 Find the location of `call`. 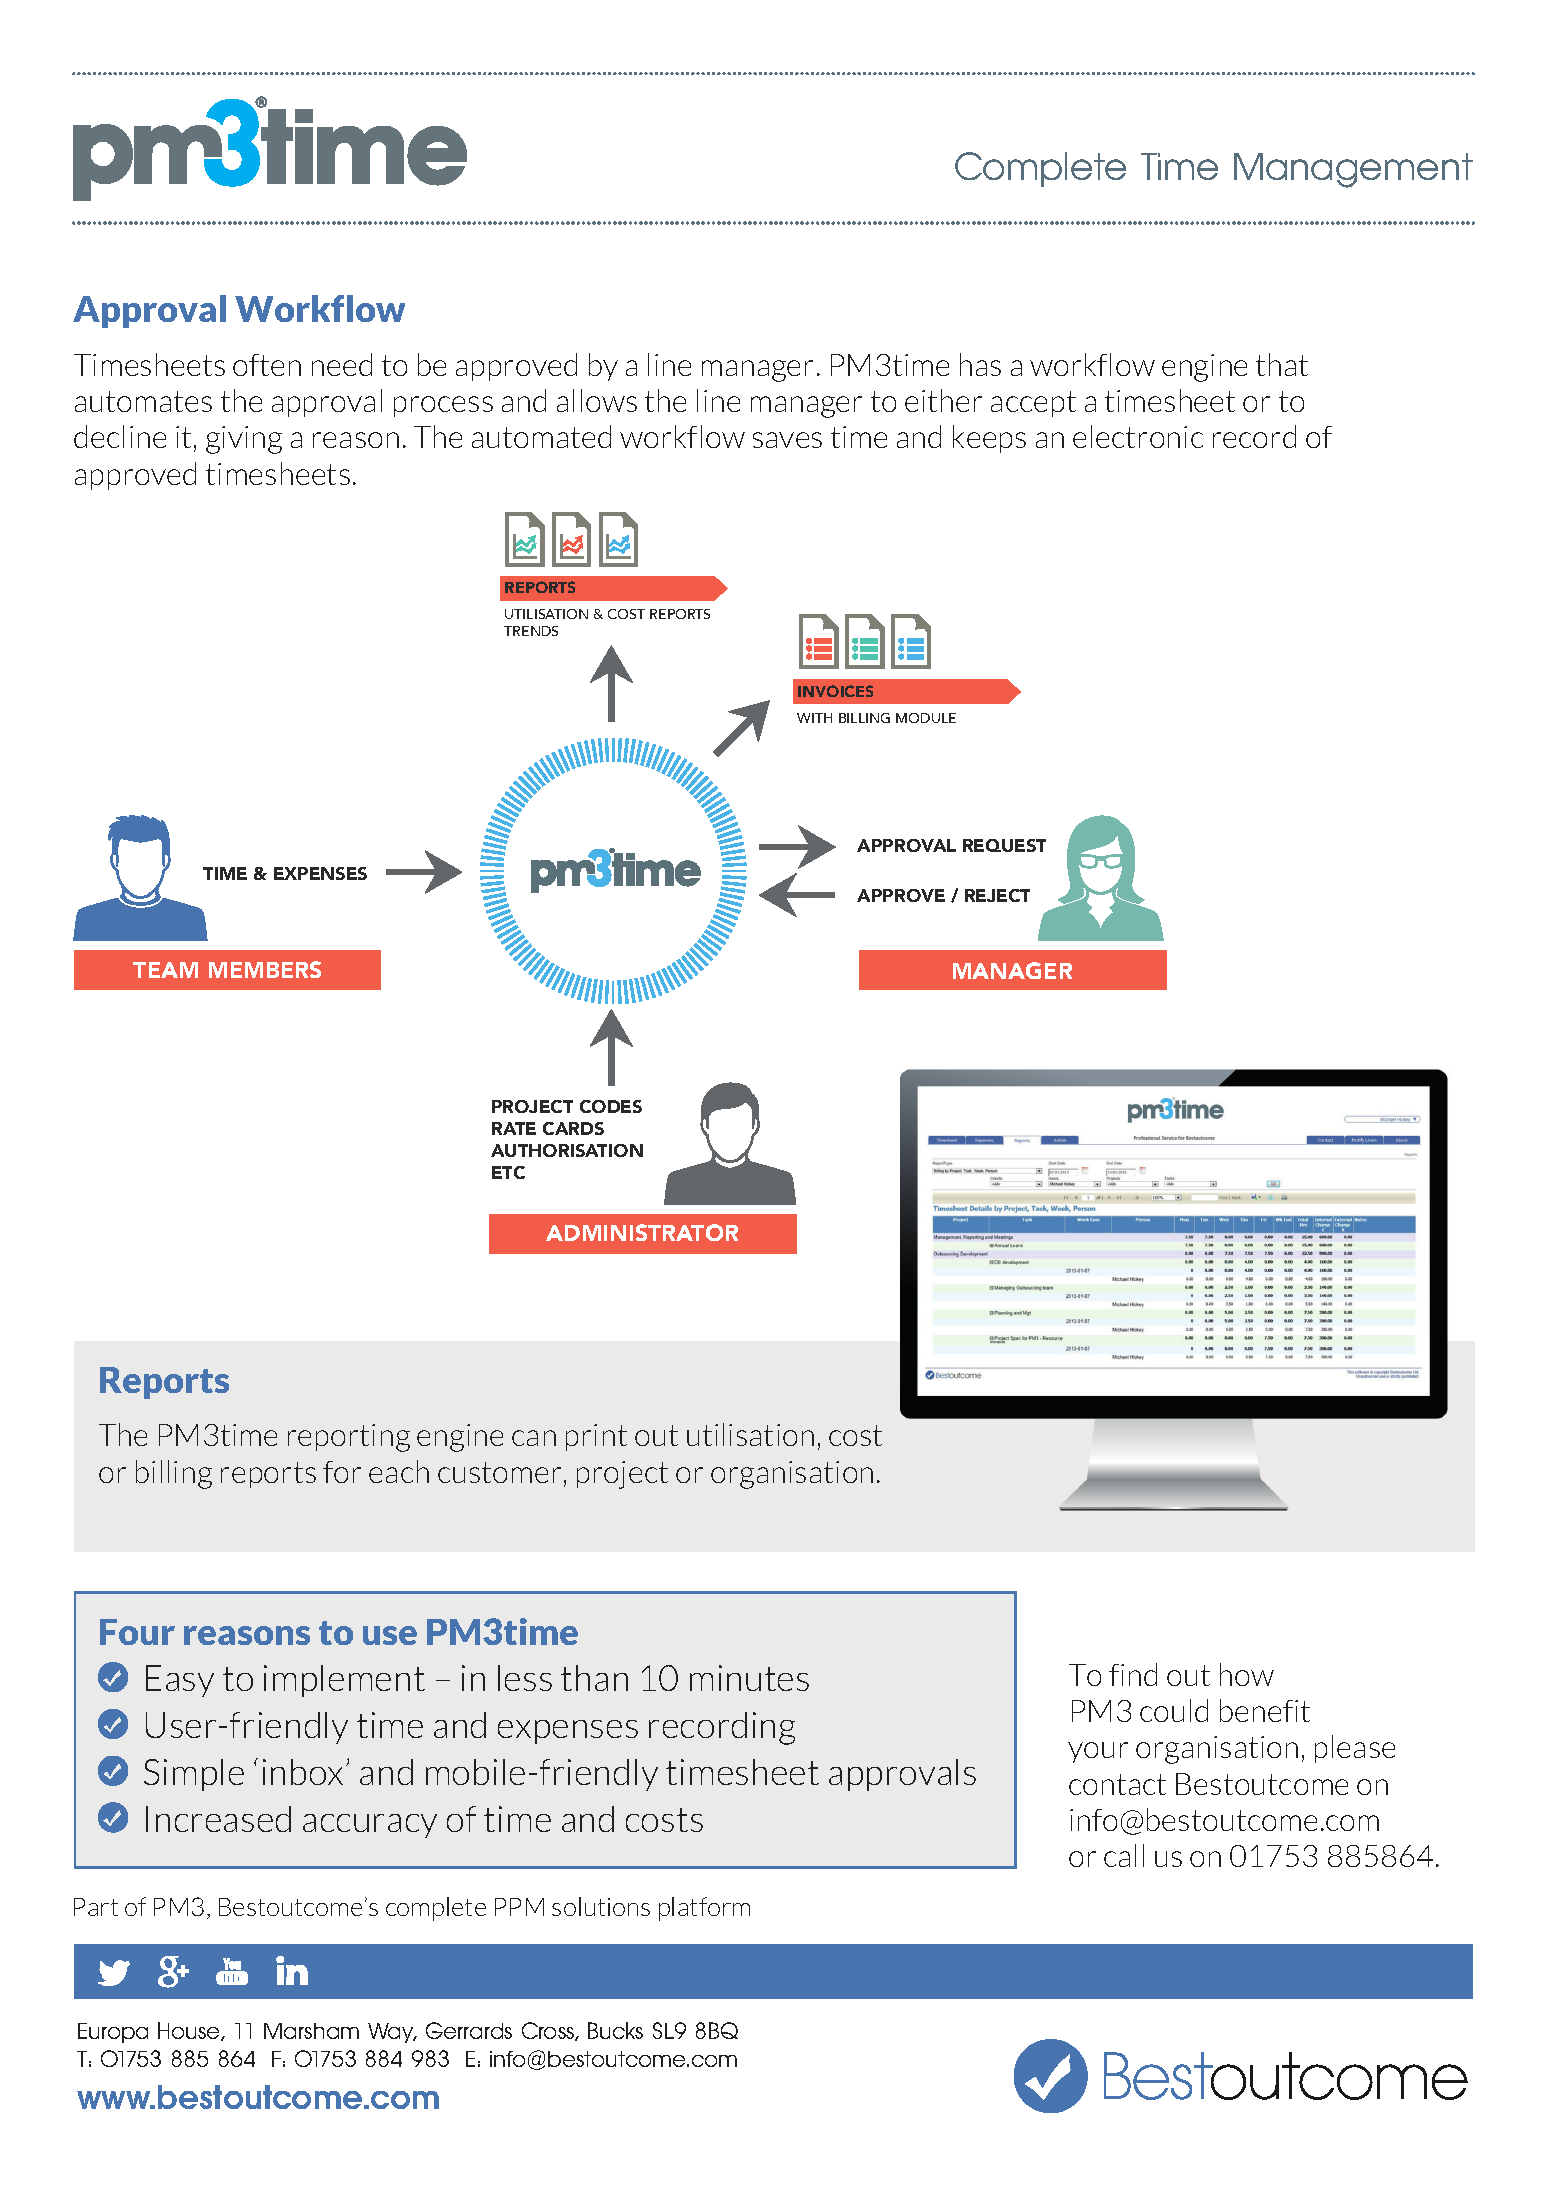

call is located at coordinates (1124, 1855).
